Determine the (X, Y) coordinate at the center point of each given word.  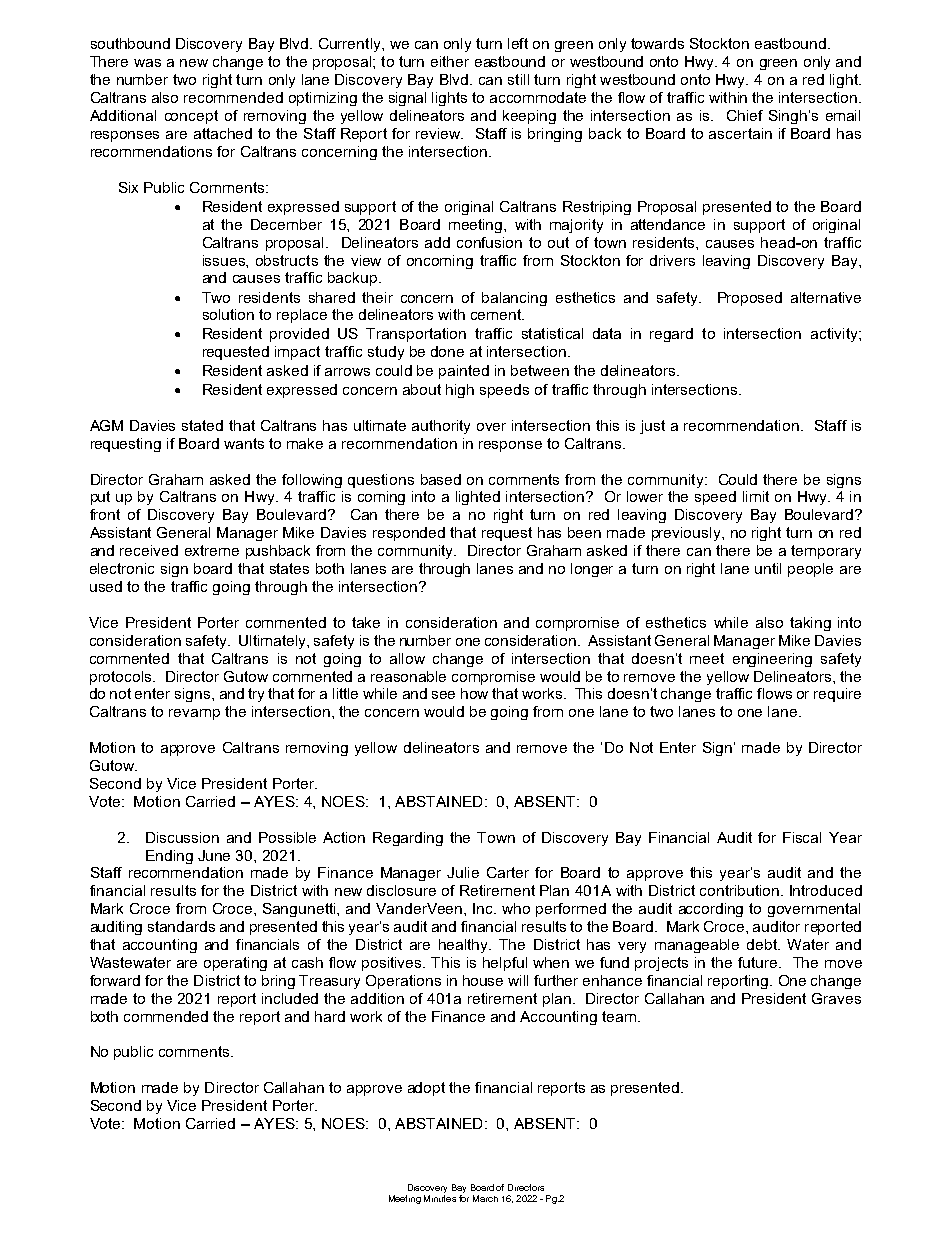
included (290, 998)
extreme (212, 550)
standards (181, 926)
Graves (836, 998)
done (447, 351)
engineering (772, 660)
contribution (739, 890)
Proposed (750, 299)
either (450, 61)
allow (407, 658)
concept (191, 117)
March (485, 1198)
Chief (745, 115)
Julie (463, 872)
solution (228, 314)
